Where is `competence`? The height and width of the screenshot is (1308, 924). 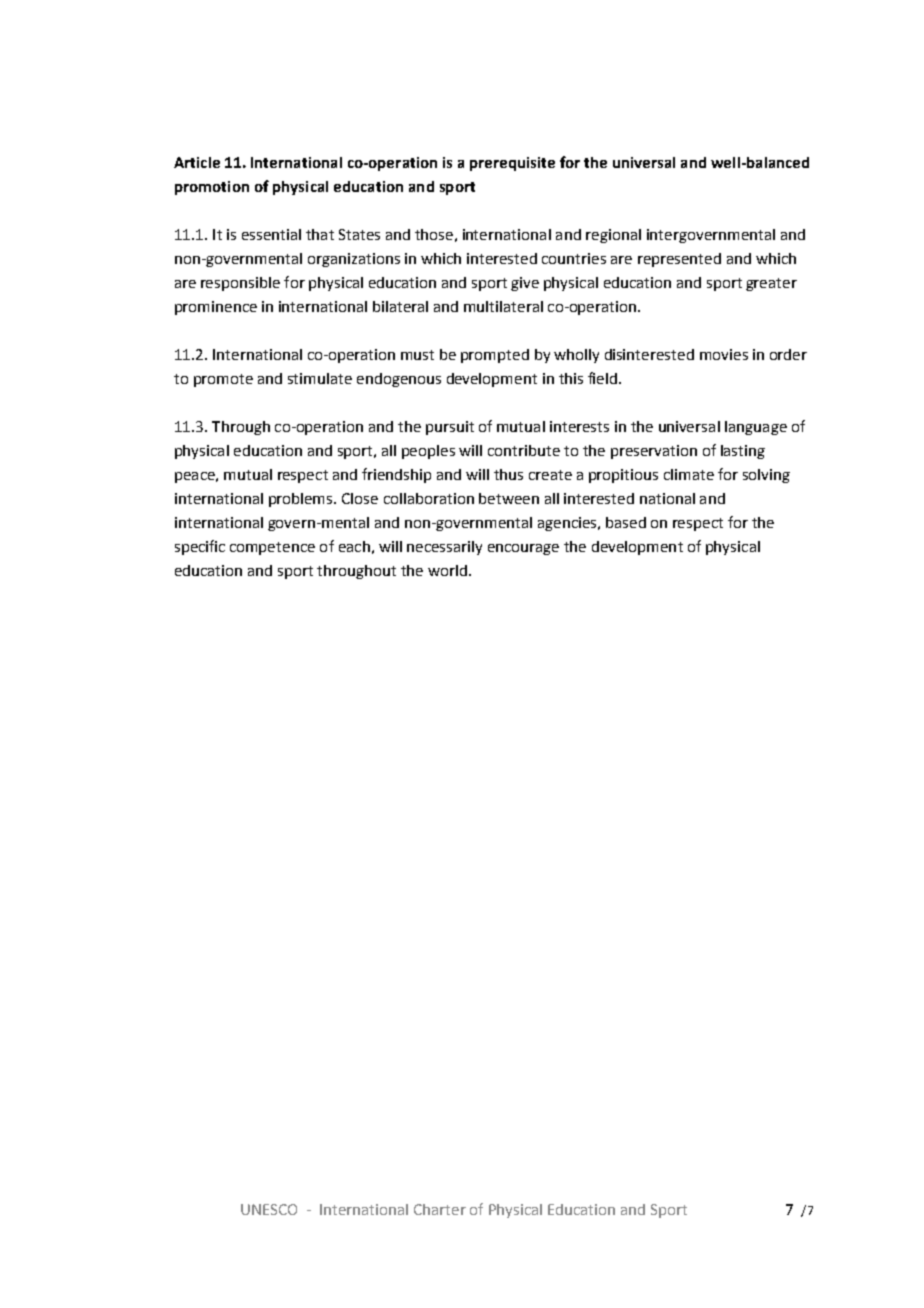 competence is located at coordinates (272, 548).
